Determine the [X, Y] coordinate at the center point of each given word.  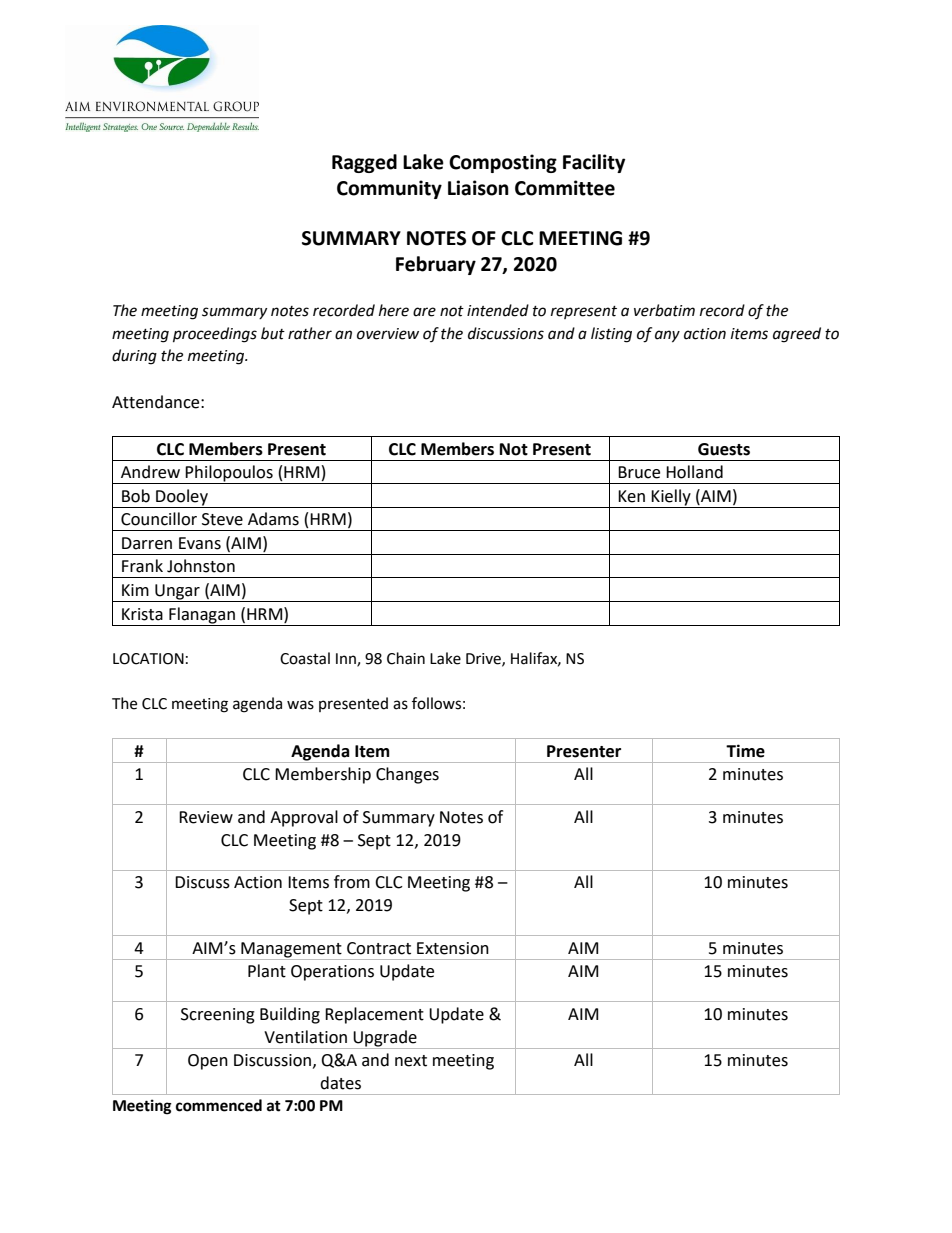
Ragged [364, 163]
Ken [631, 496]
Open [208, 1062]
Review [206, 817]
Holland [694, 472]
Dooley [182, 497]
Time [745, 751]
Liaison [478, 188]
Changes [407, 775]
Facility [594, 163]
